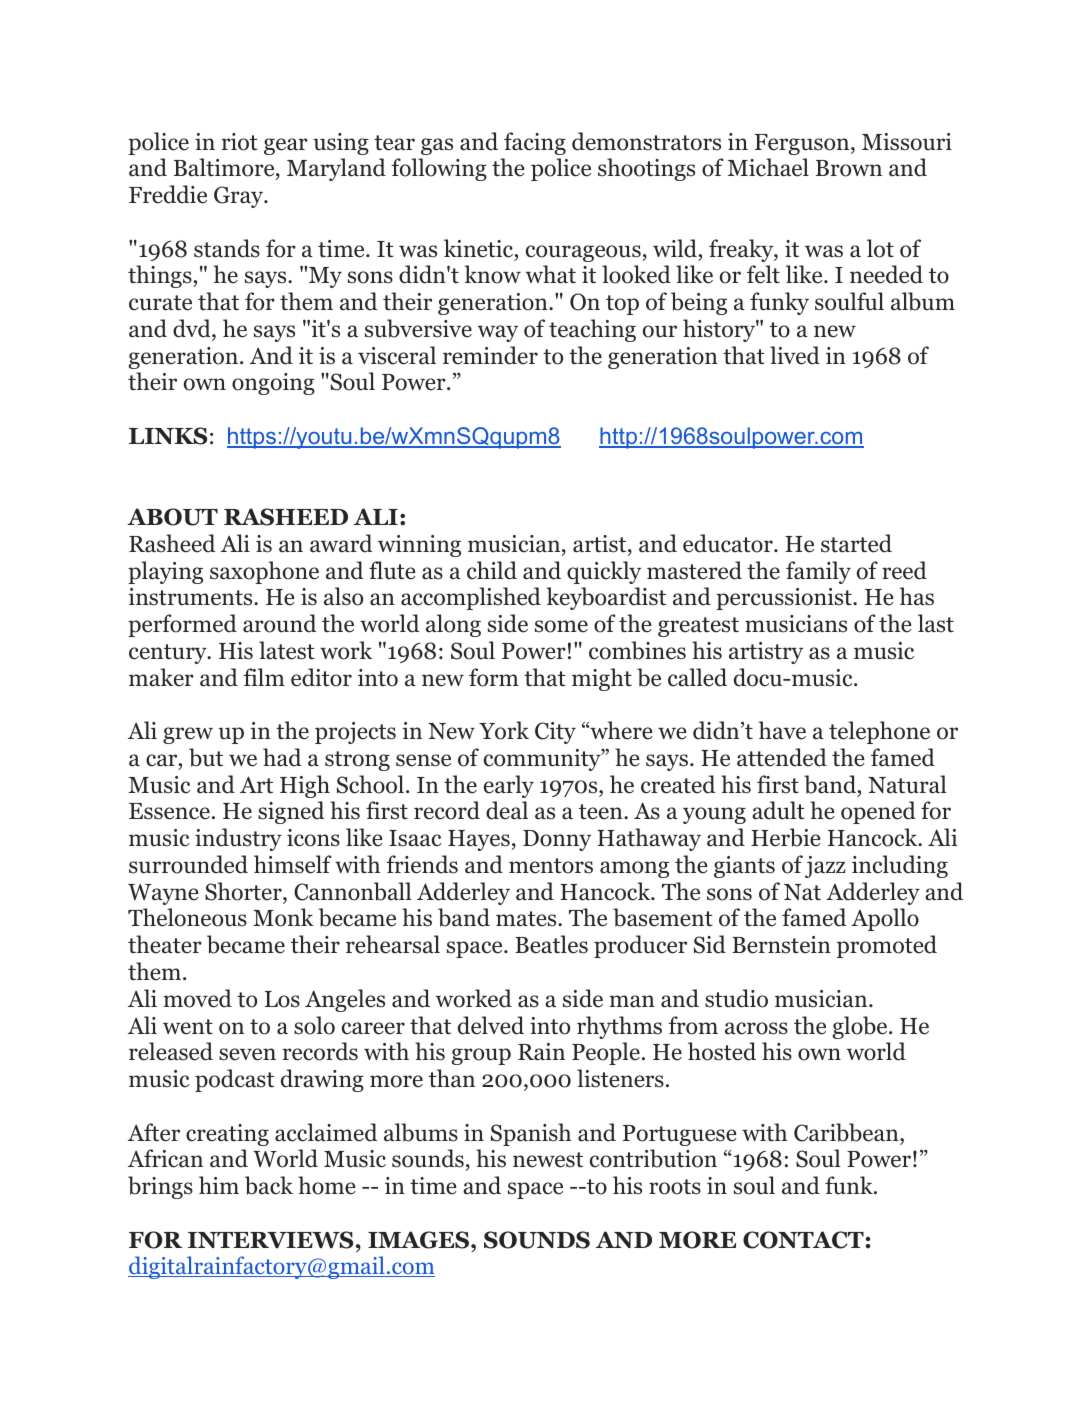 The height and width of the document is (1413, 1092). I want to click on back, so click(269, 1185).
